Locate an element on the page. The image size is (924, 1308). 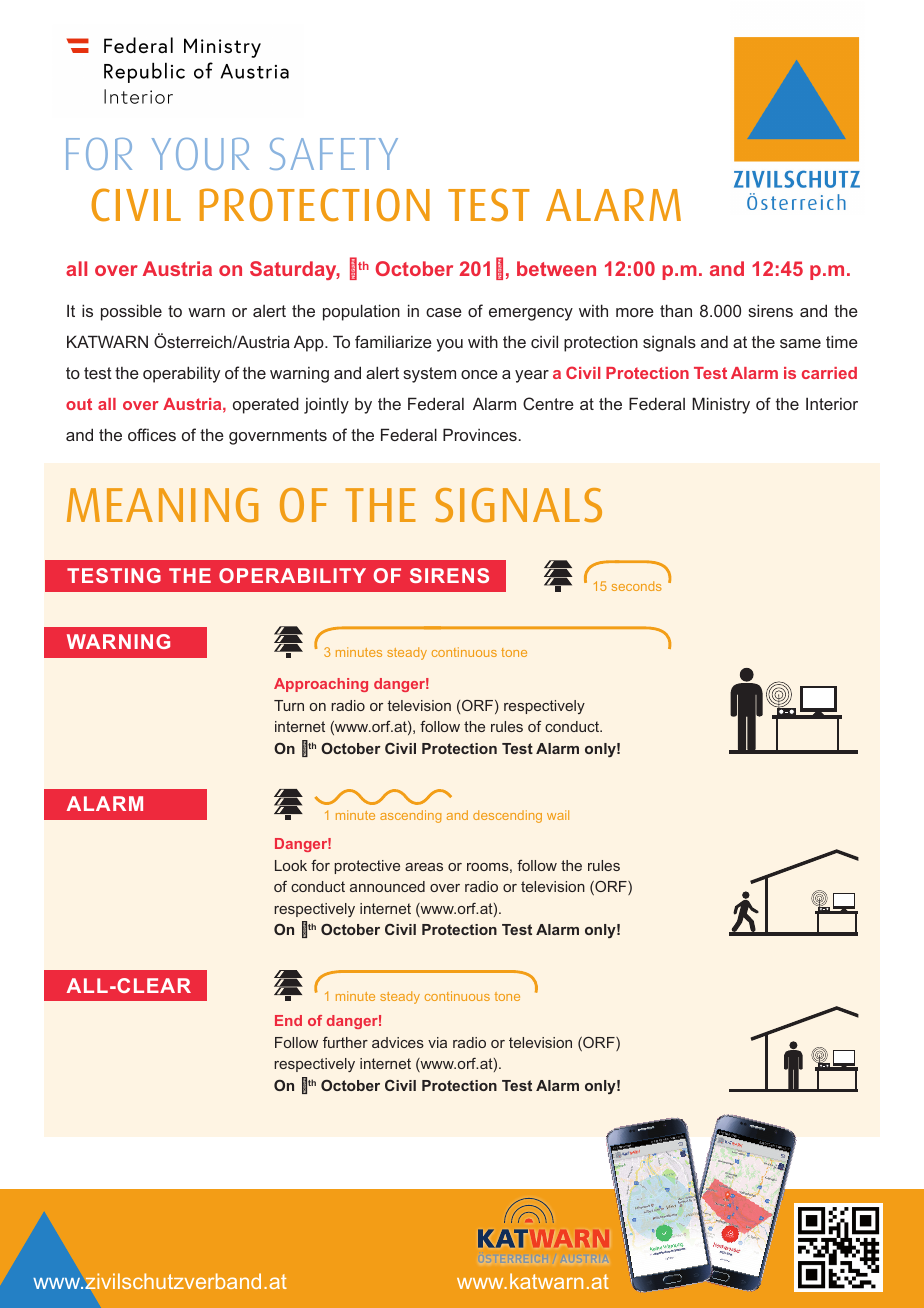
Provinces is located at coordinates (480, 434).
